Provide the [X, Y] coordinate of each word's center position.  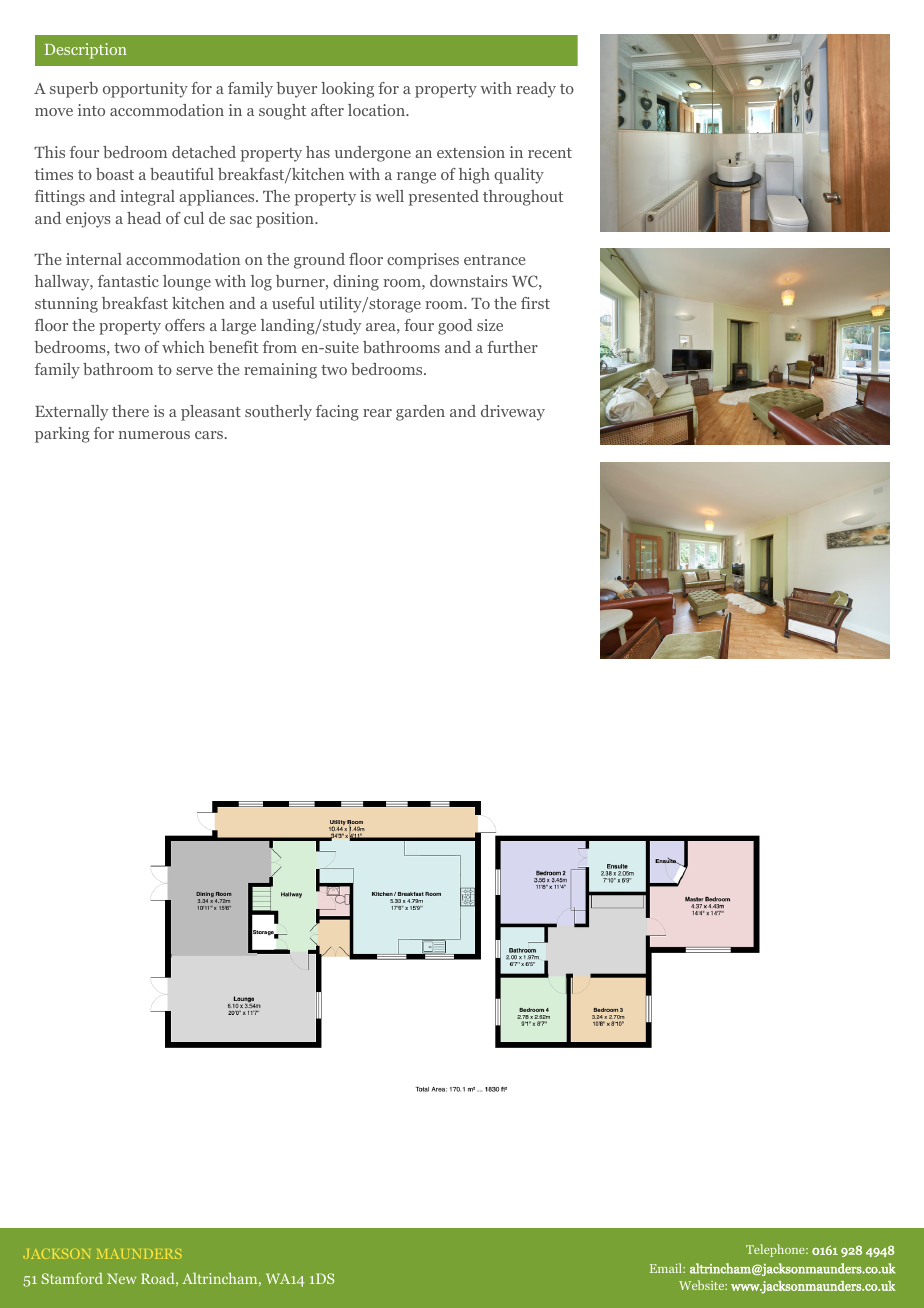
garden [420, 413]
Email [667, 1268]
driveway [513, 413]
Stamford [72, 1278]
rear [377, 413]
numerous [154, 435]
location [377, 110]
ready [536, 90]
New [121, 1278]
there [130, 411]
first [535, 303]
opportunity [145, 90]
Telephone [776, 1250]
